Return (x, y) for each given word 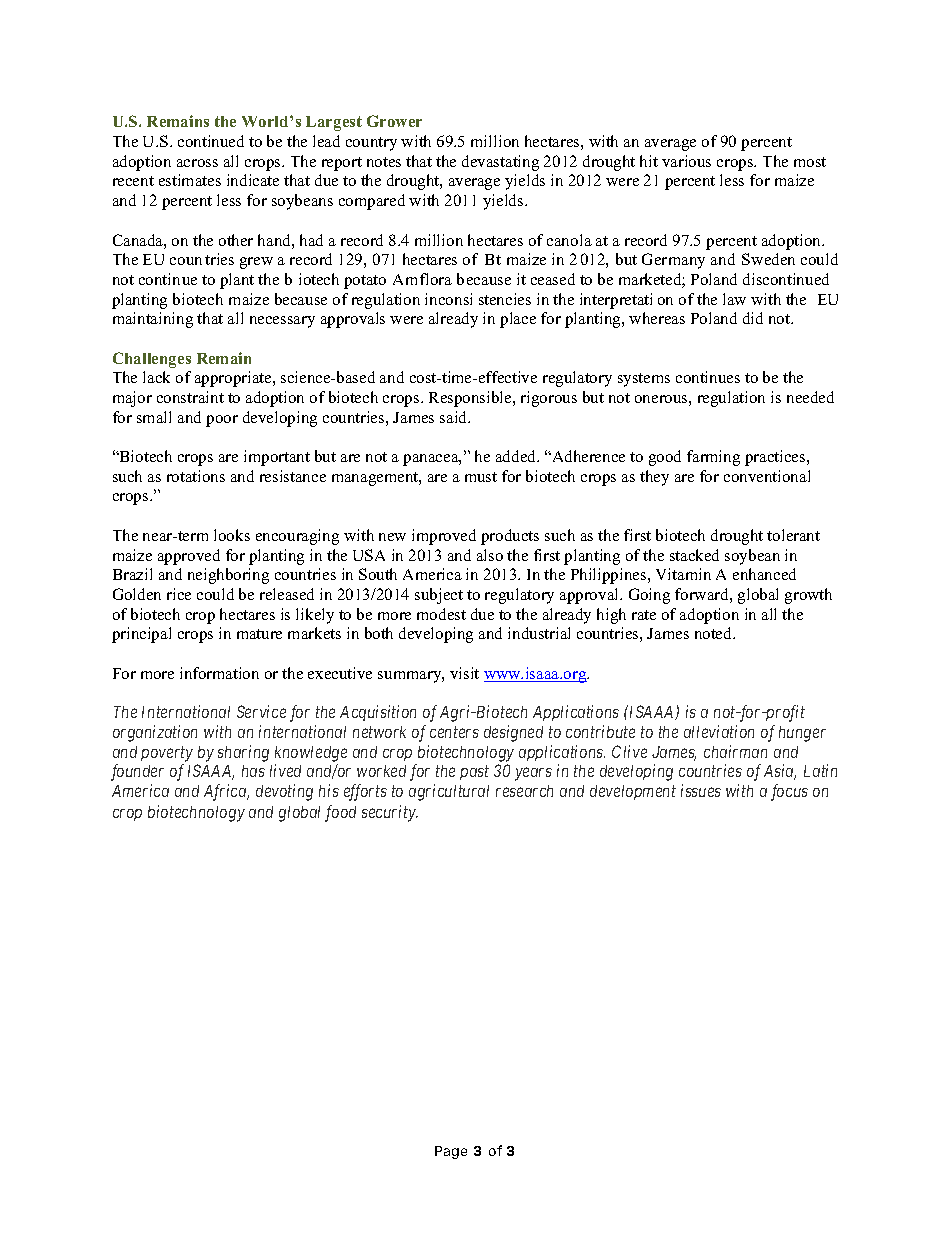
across (197, 163)
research (524, 791)
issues (701, 790)
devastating (500, 163)
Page (451, 1152)
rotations (196, 476)
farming (713, 458)
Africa (226, 792)
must (481, 477)
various (686, 161)
